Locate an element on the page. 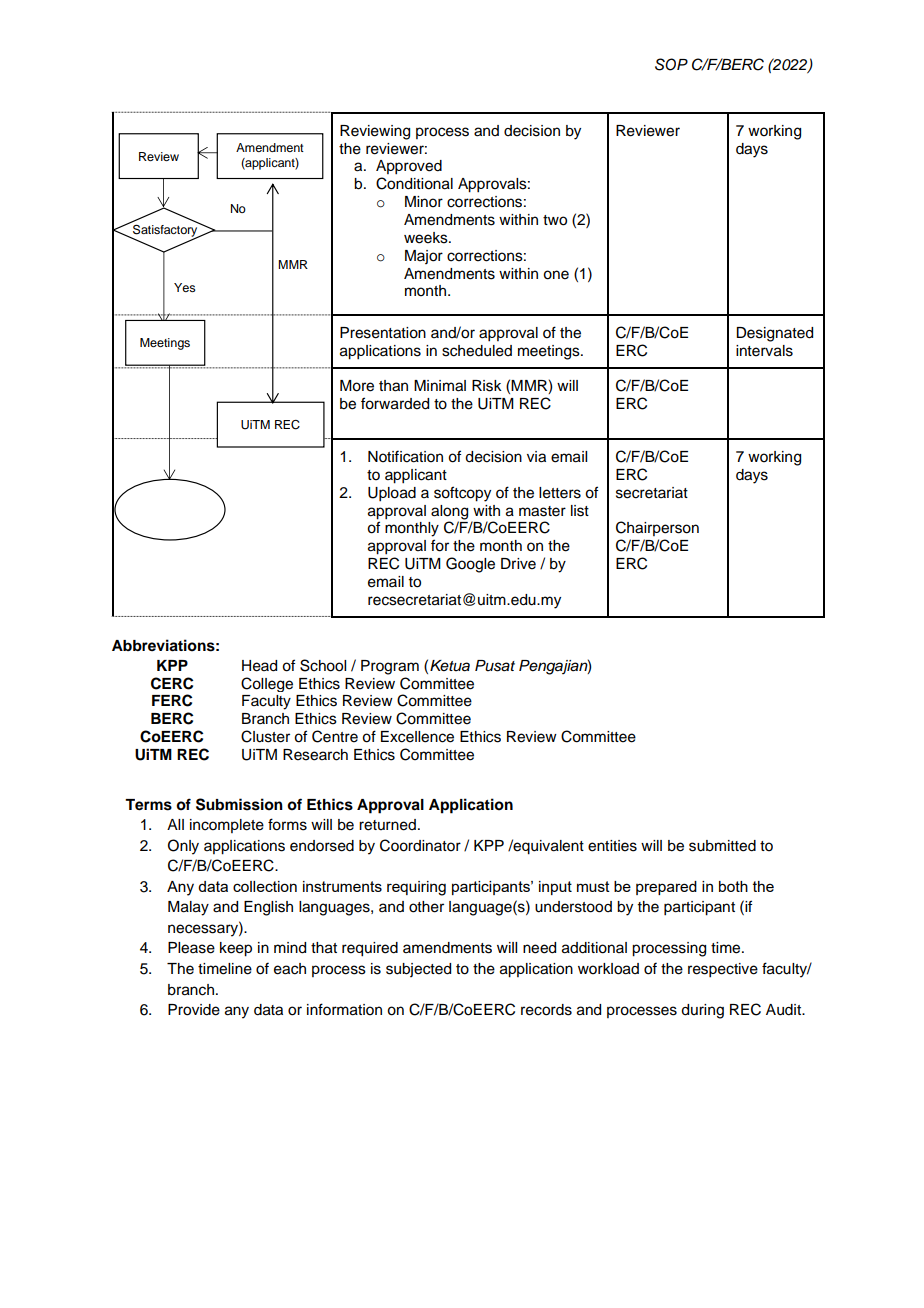 This image has height=1308, width=924. More is located at coordinates (357, 386).
